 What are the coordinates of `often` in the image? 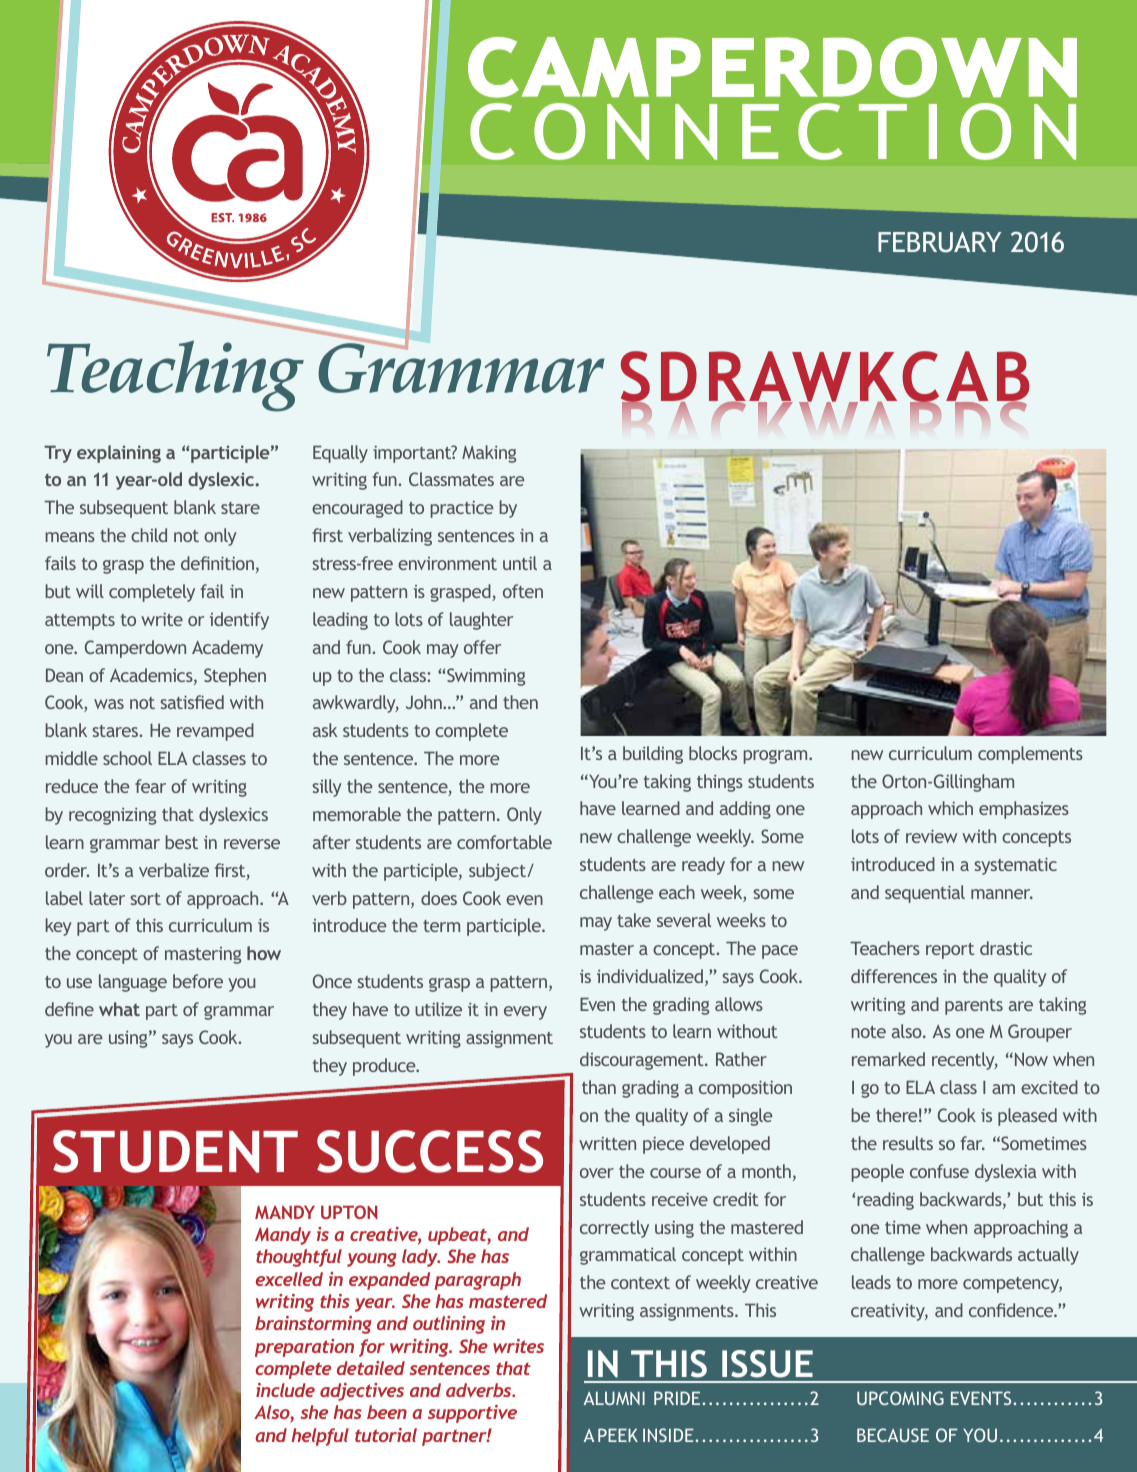 It's located at (523, 591).
